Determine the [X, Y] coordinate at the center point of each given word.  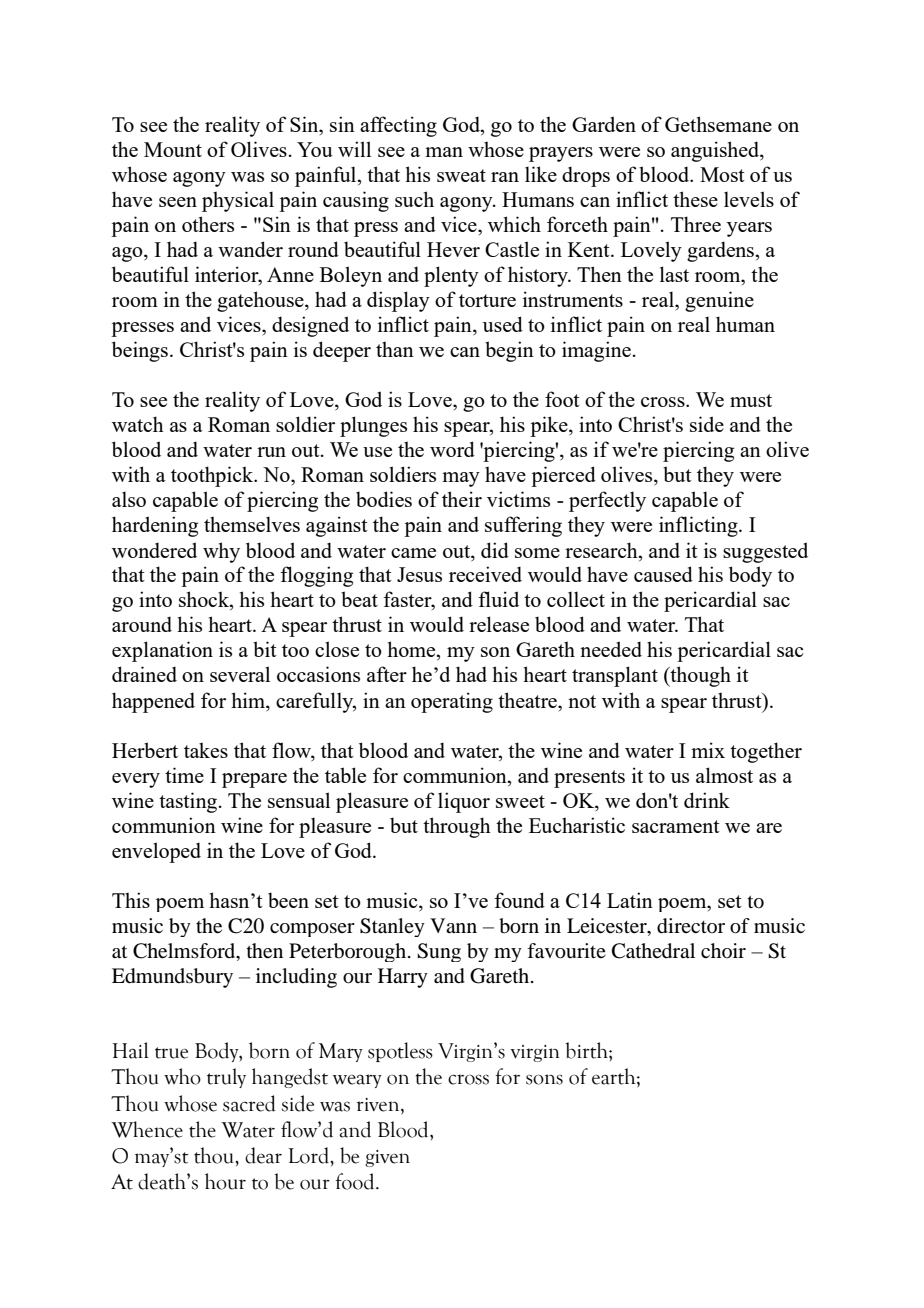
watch [138, 424]
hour [225, 1181]
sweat [461, 175]
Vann [453, 925]
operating [452, 702]
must [751, 400]
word [452, 449]
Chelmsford [185, 951]
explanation [162, 651]
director [691, 926]
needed [611, 649]
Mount [173, 149]
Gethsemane [718, 124]
